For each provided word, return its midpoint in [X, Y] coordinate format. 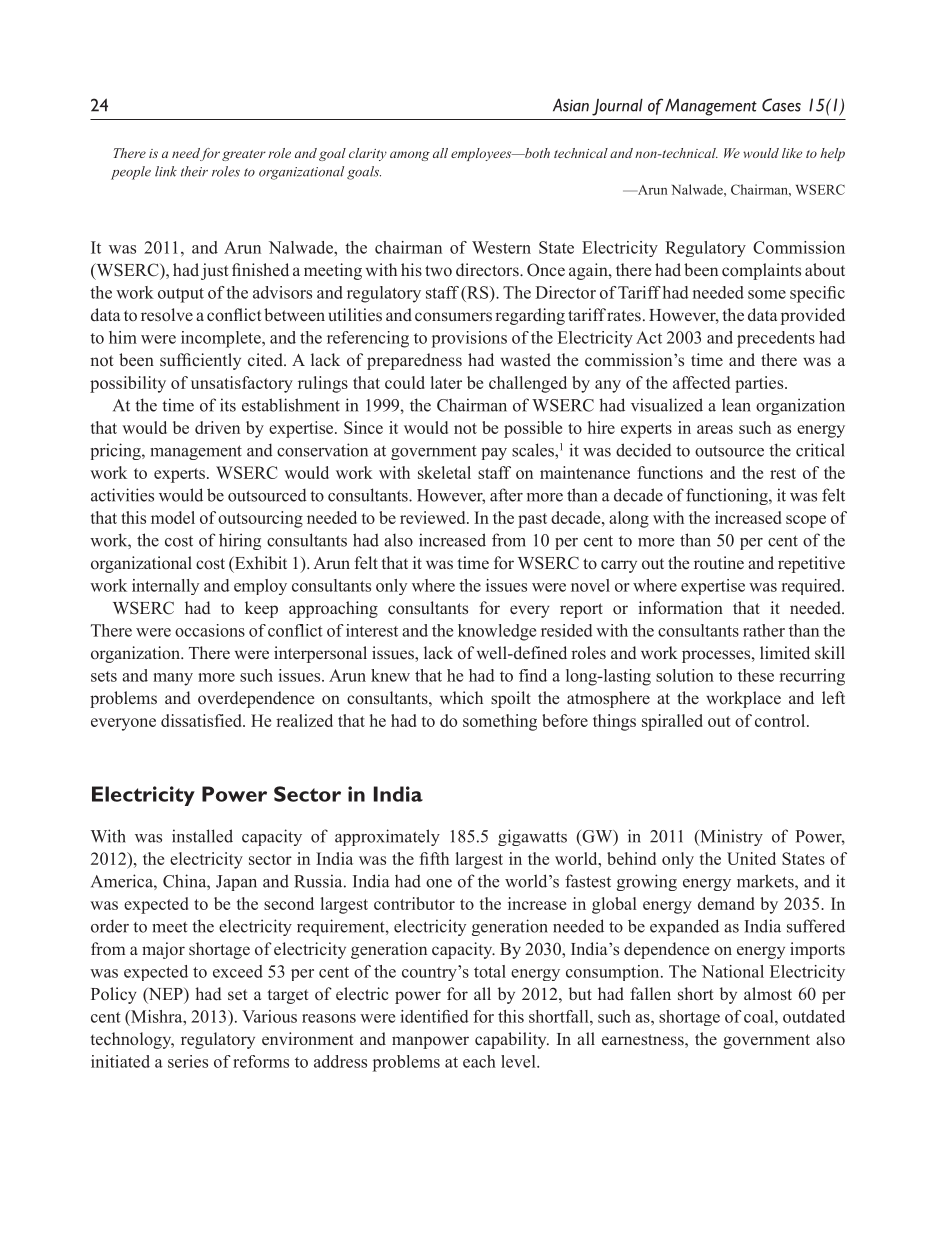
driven [217, 427]
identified [434, 1016]
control [781, 720]
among [410, 156]
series [188, 1061]
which [461, 697]
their [194, 171]
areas [715, 429]
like [792, 153]
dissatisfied [202, 720]
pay [494, 454]
